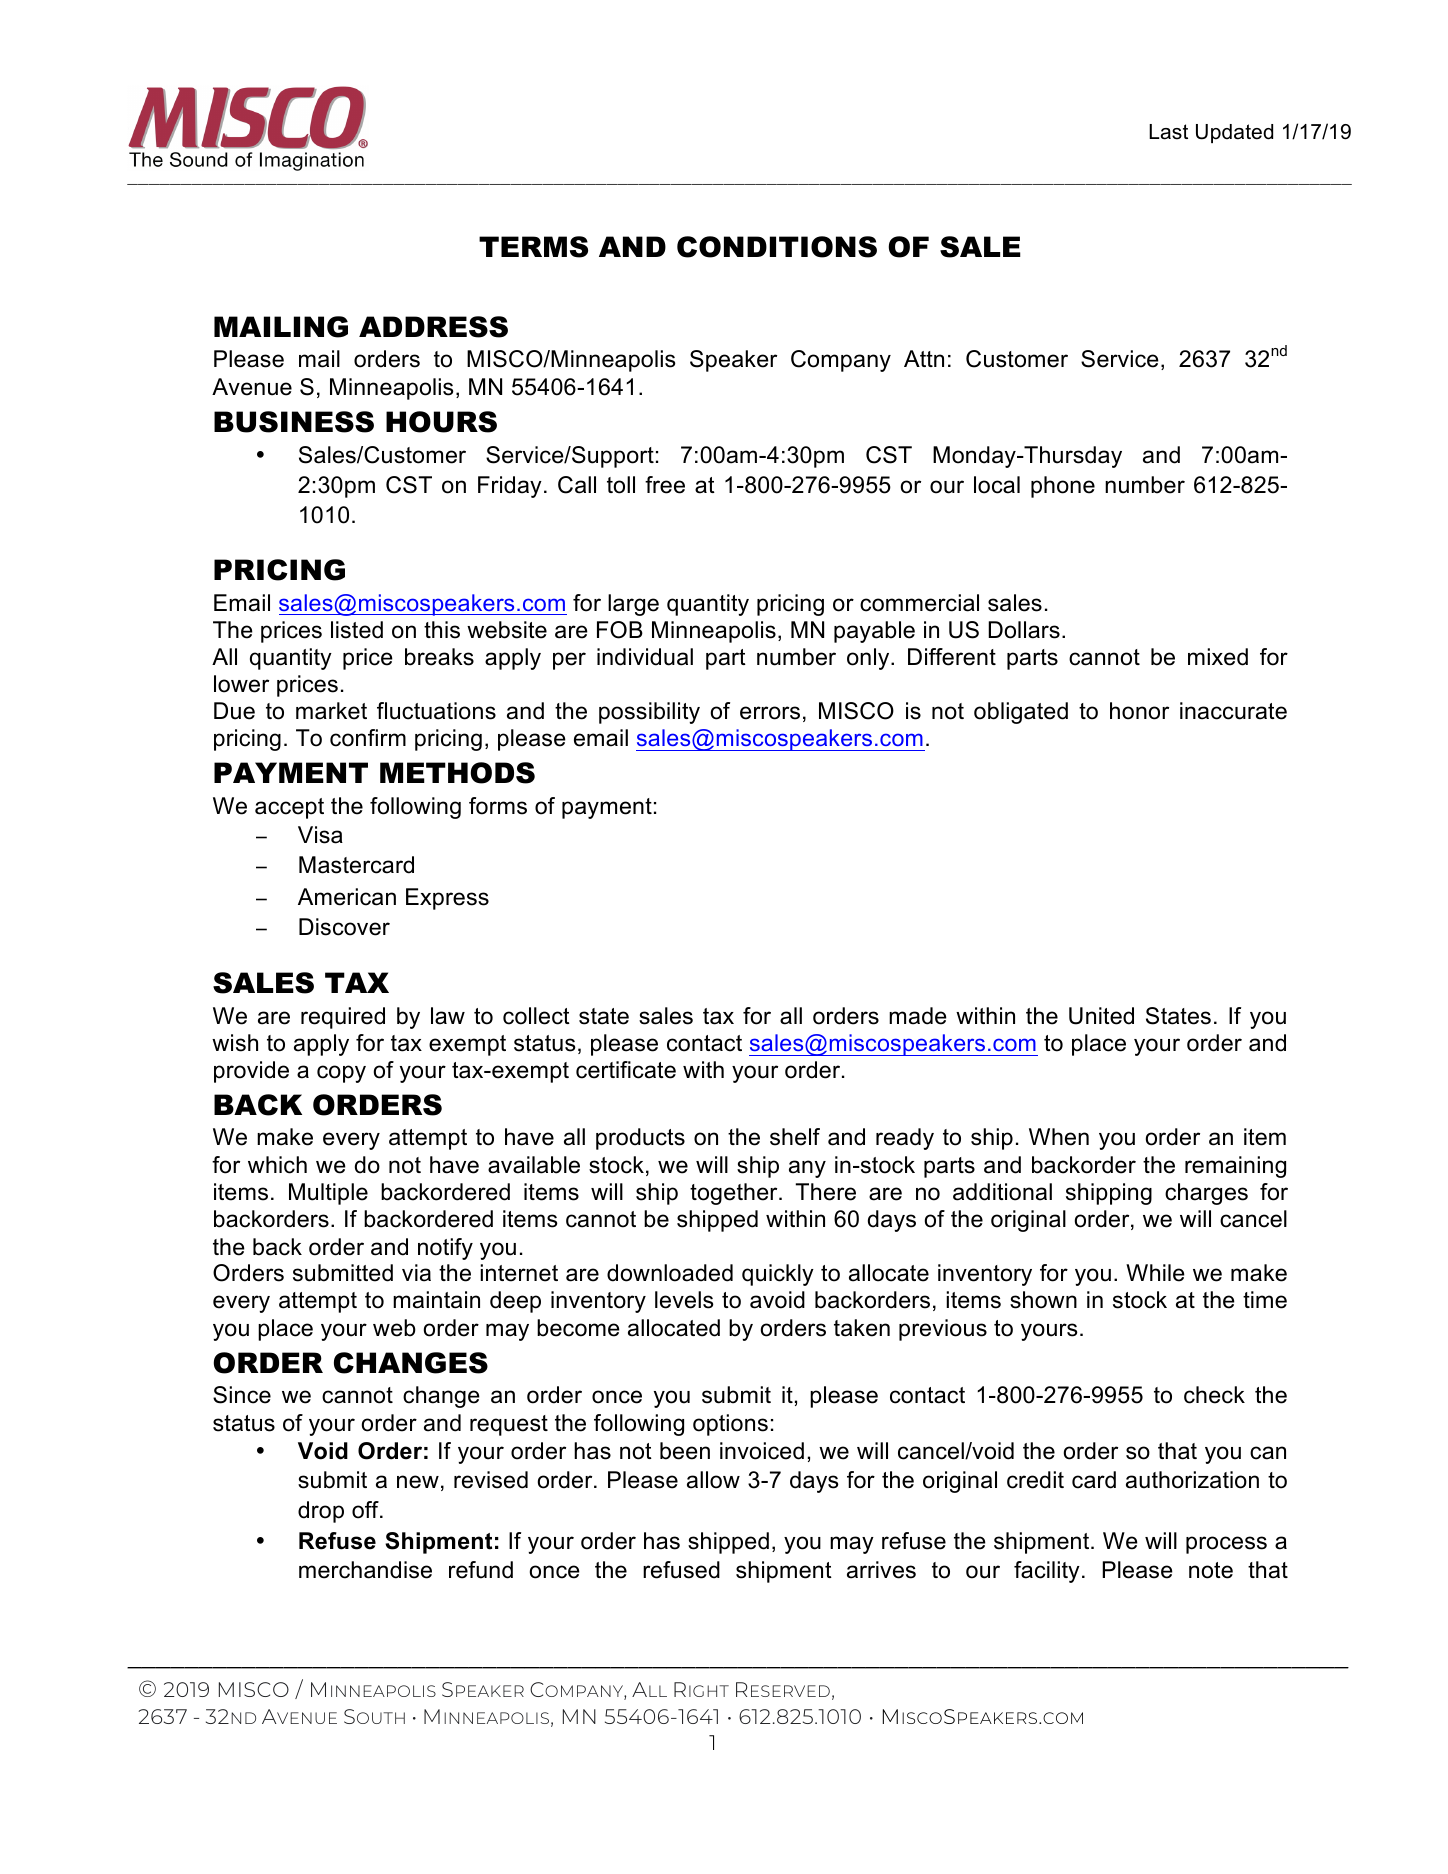 This screenshot has height=1874, width=1448. What do you see at coordinates (1192, 1480) in the screenshot?
I see `authorization` at bounding box center [1192, 1480].
